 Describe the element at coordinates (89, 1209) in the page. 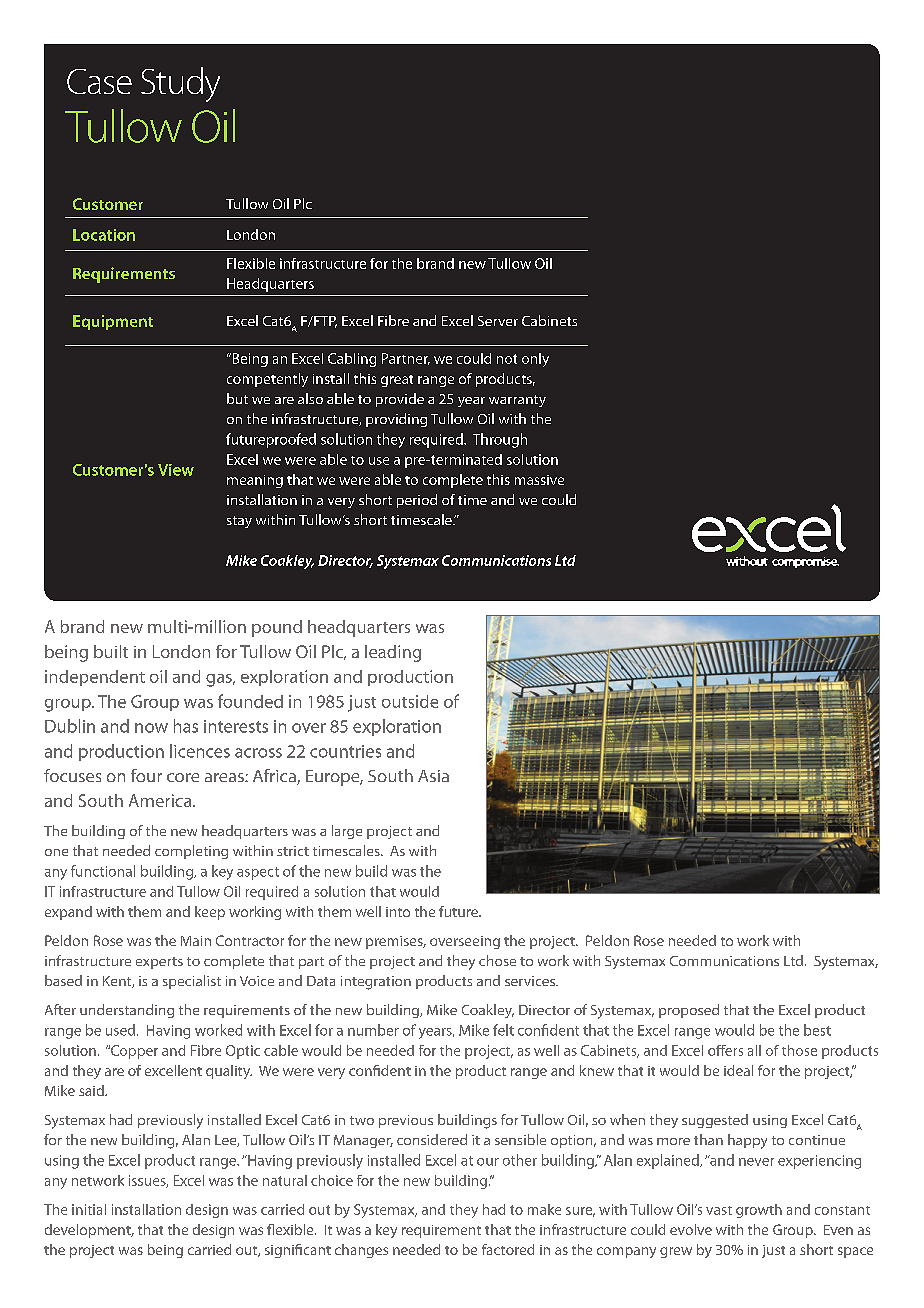

I see `initial` at that location.
